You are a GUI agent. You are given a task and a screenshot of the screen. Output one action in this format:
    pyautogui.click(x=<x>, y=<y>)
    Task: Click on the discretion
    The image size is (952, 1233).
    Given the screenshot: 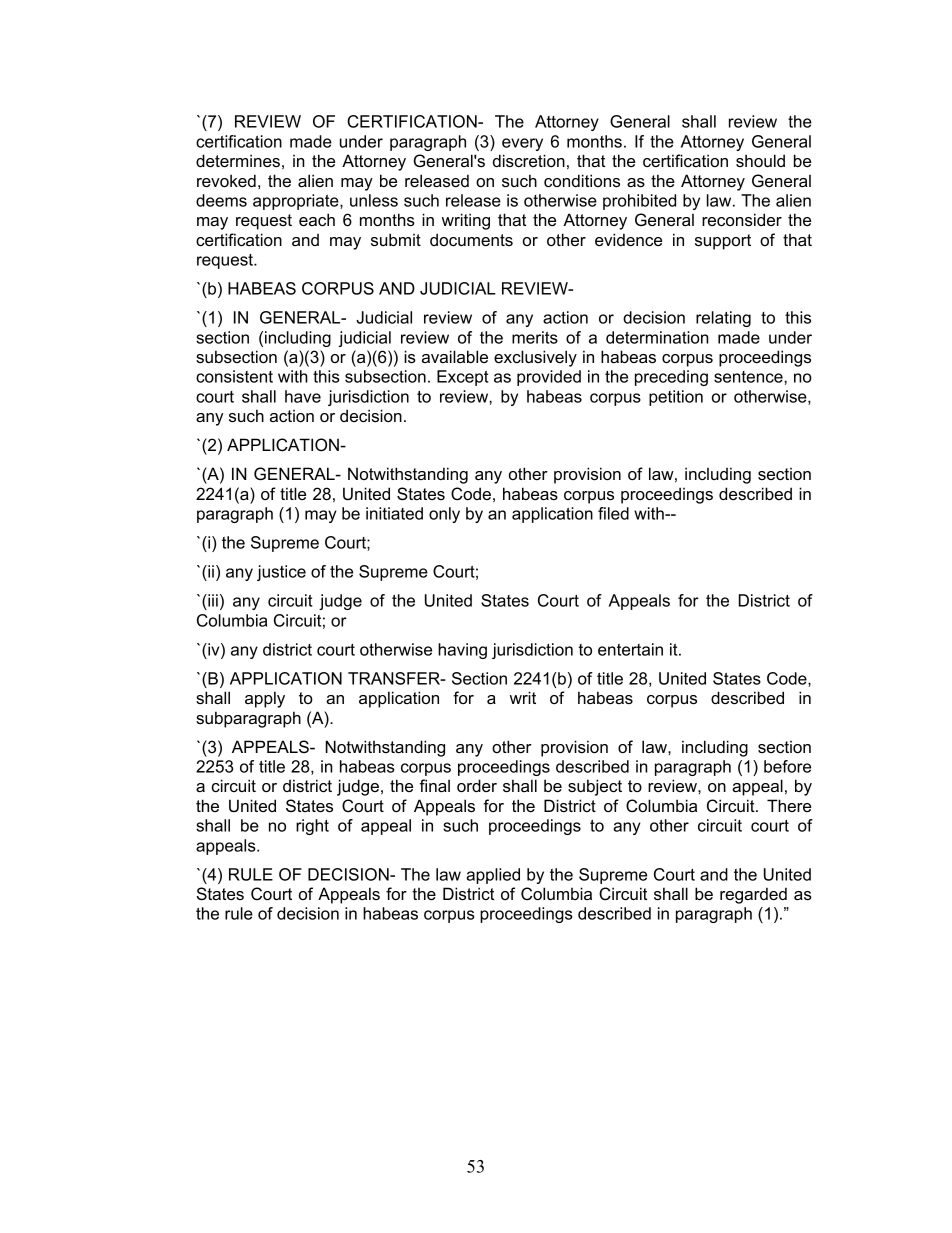 What is the action you would take?
    pyautogui.click(x=529, y=160)
